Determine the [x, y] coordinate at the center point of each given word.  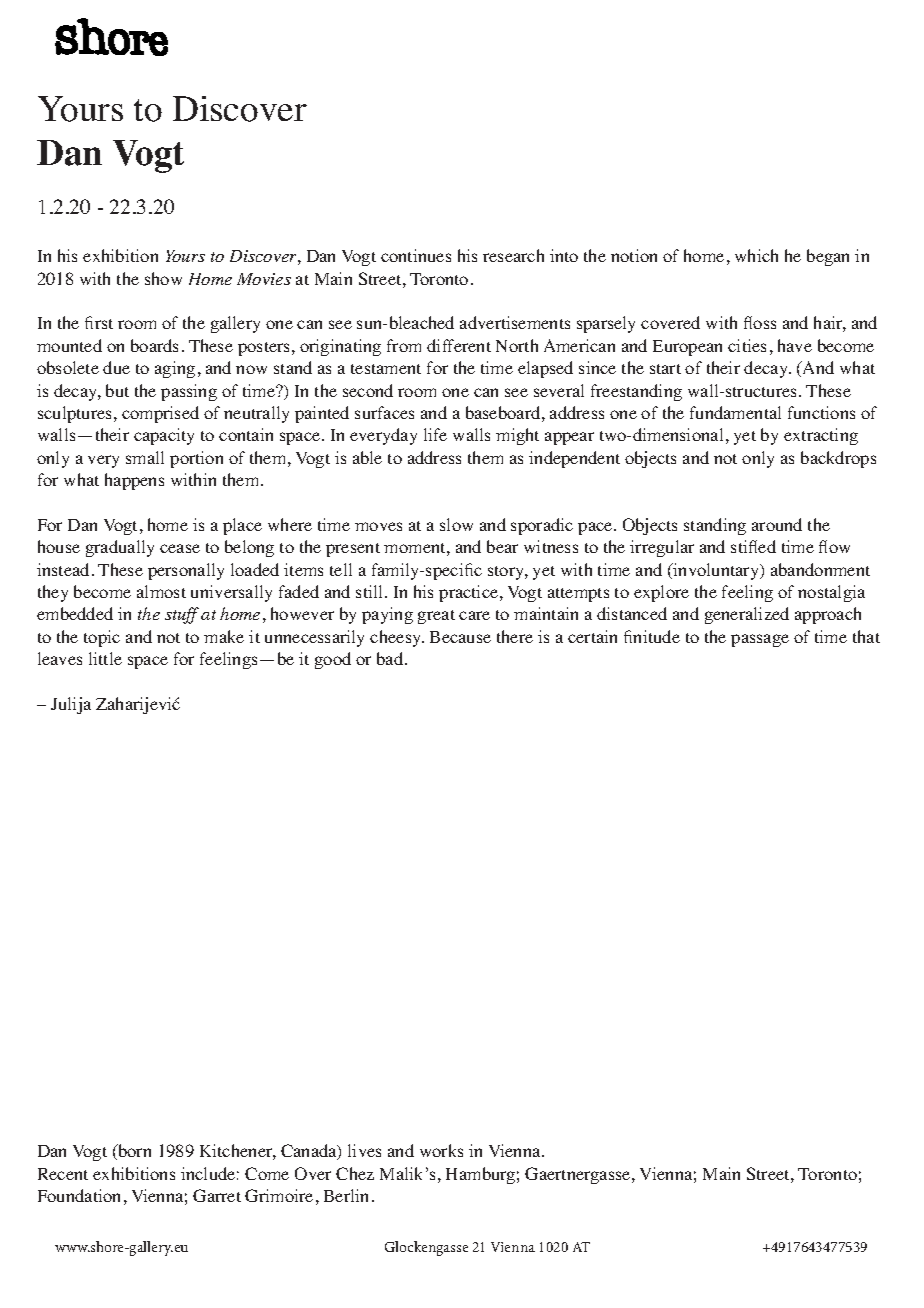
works [441, 1150]
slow [456, 524]
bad [391, 658]
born [133, 1152]
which [756, 255]
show [163, 278]
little [105, 658]
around [777, 524]
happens [134, 481]
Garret [217, 1195]
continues [416, 255]
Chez [355, 1173]
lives [364, 1150]
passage [760, 640]
